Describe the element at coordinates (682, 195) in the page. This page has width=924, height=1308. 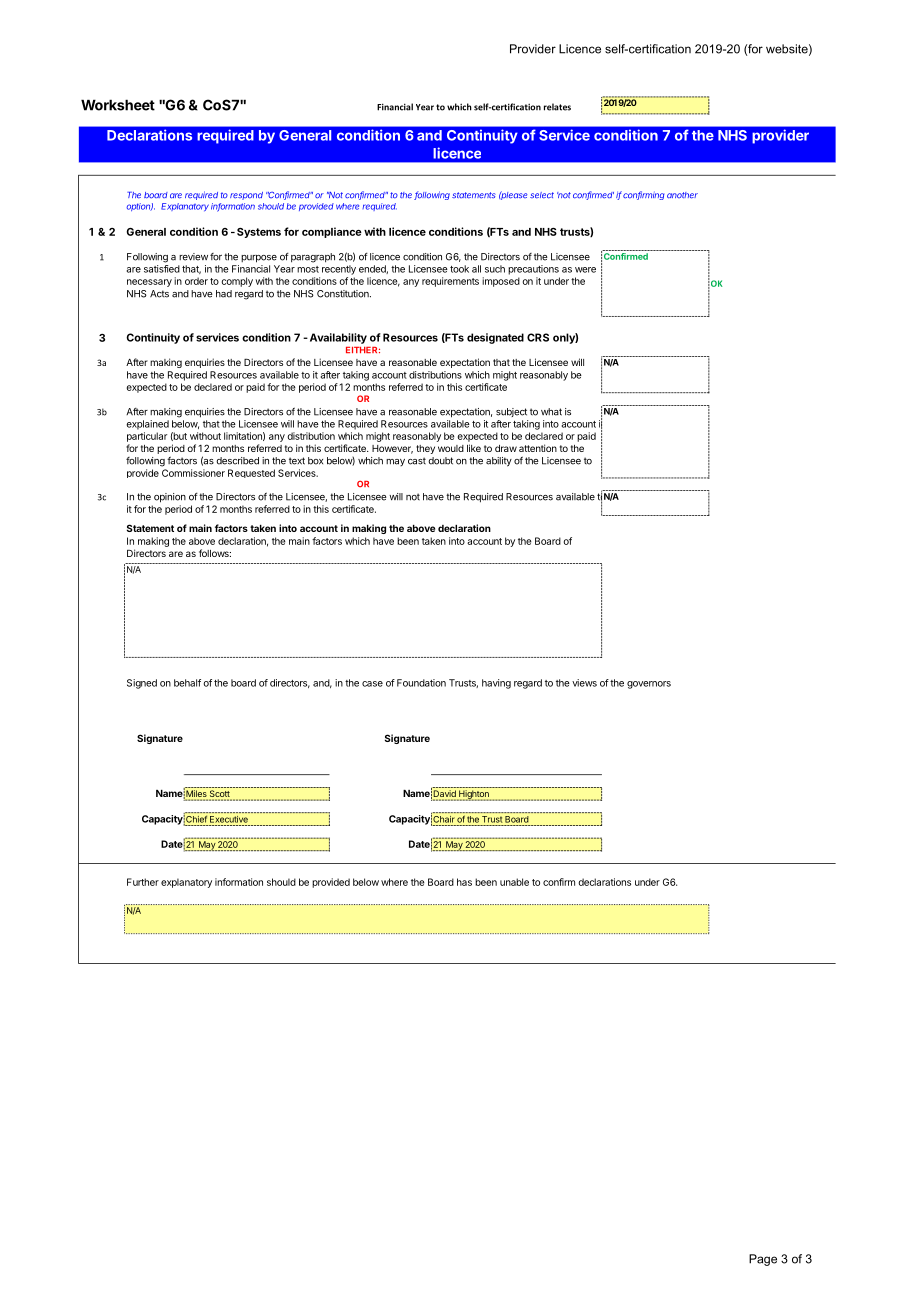
I see `another` at that location.
